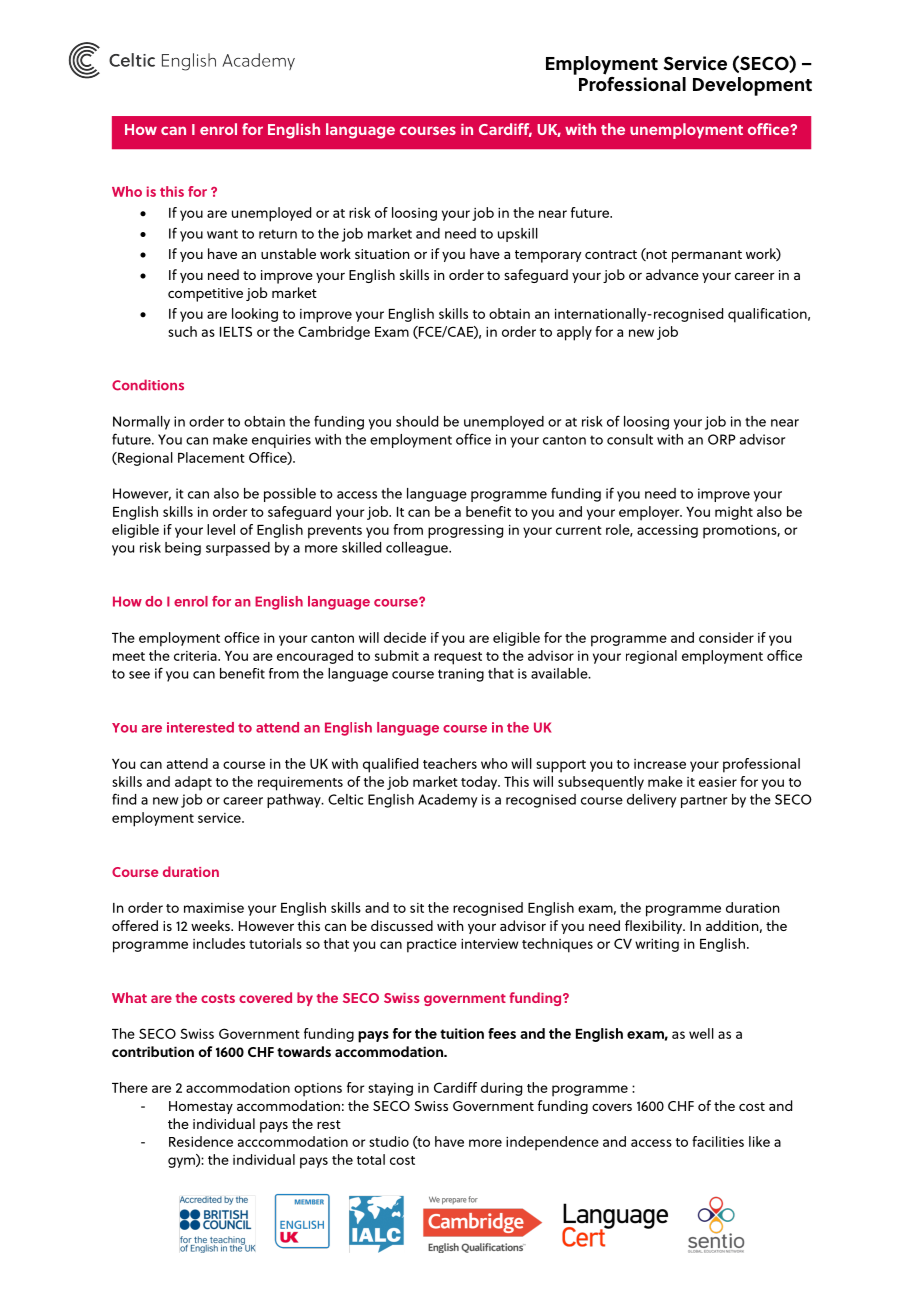 The image size is (924, 1308). What do you see at coordinates (182, 331) in the document?
I see `such` at bounding box center [182, 331].
